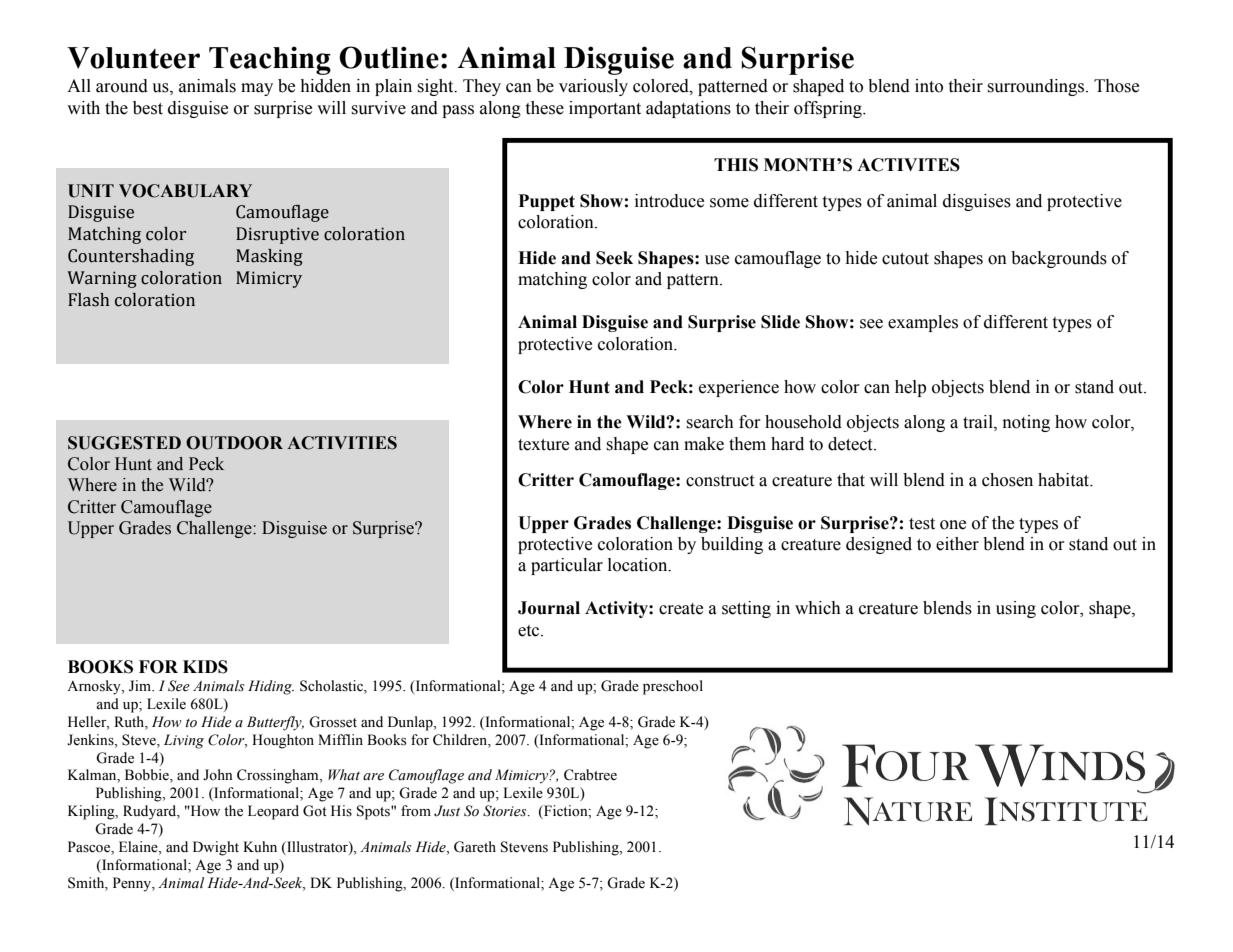 This screenshot has height=952, width=1233. Describe the element at coordinates (1016, 609) in the screenshot. I see `using` at that location.
